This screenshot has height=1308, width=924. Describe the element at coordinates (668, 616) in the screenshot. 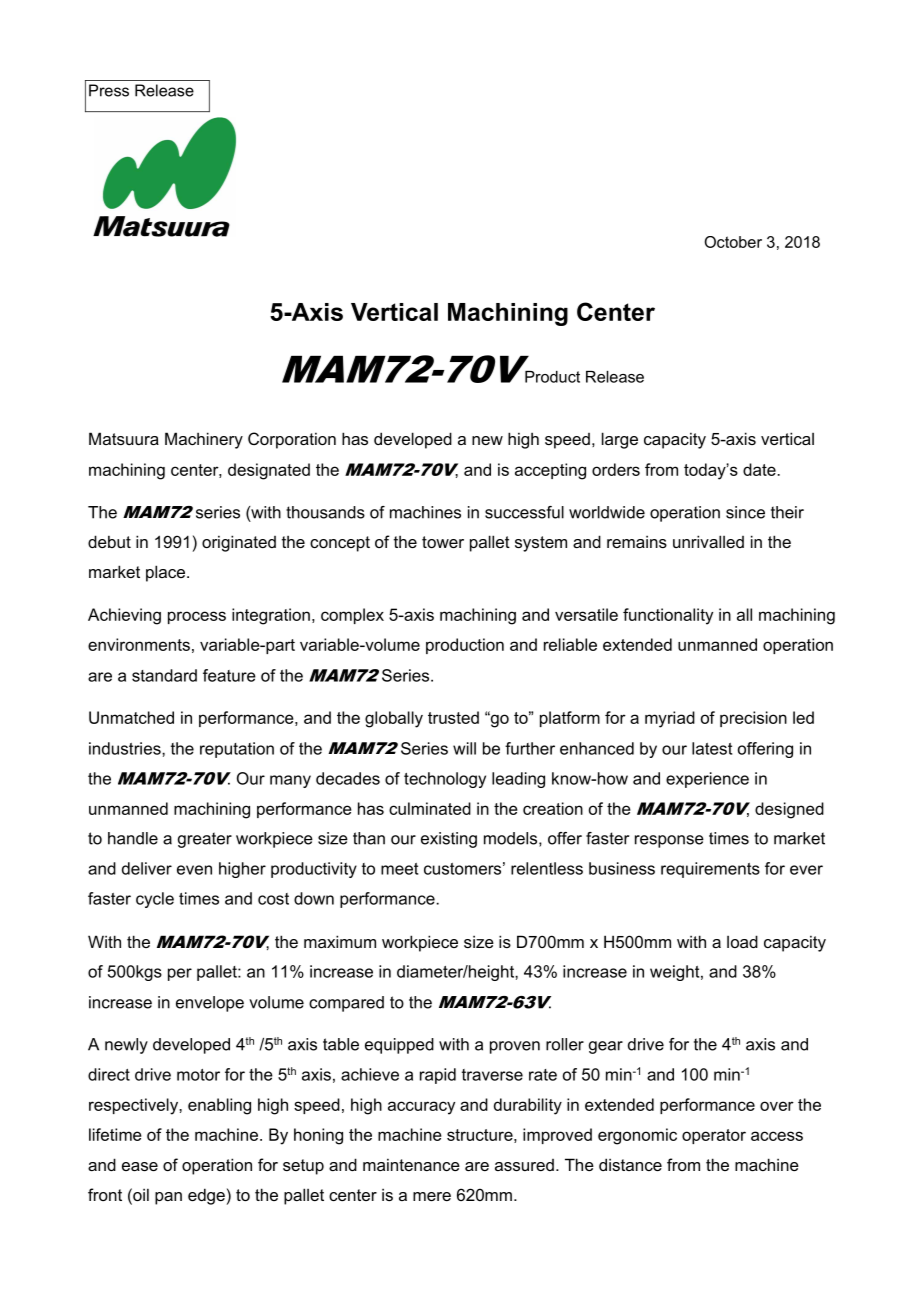

I see `functionality` at that location.
